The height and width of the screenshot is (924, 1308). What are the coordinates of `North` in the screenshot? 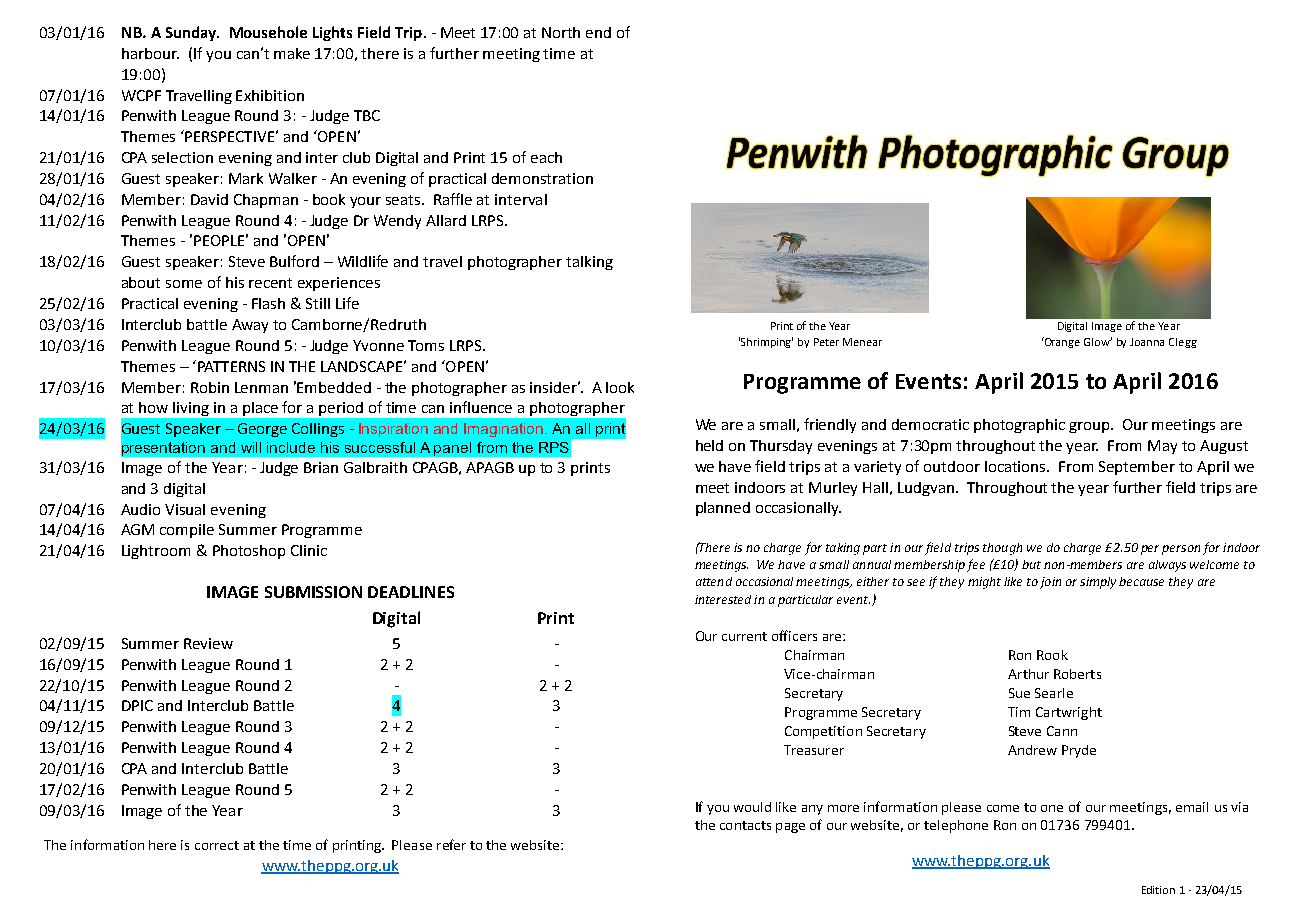 It's located at (561, 32).
